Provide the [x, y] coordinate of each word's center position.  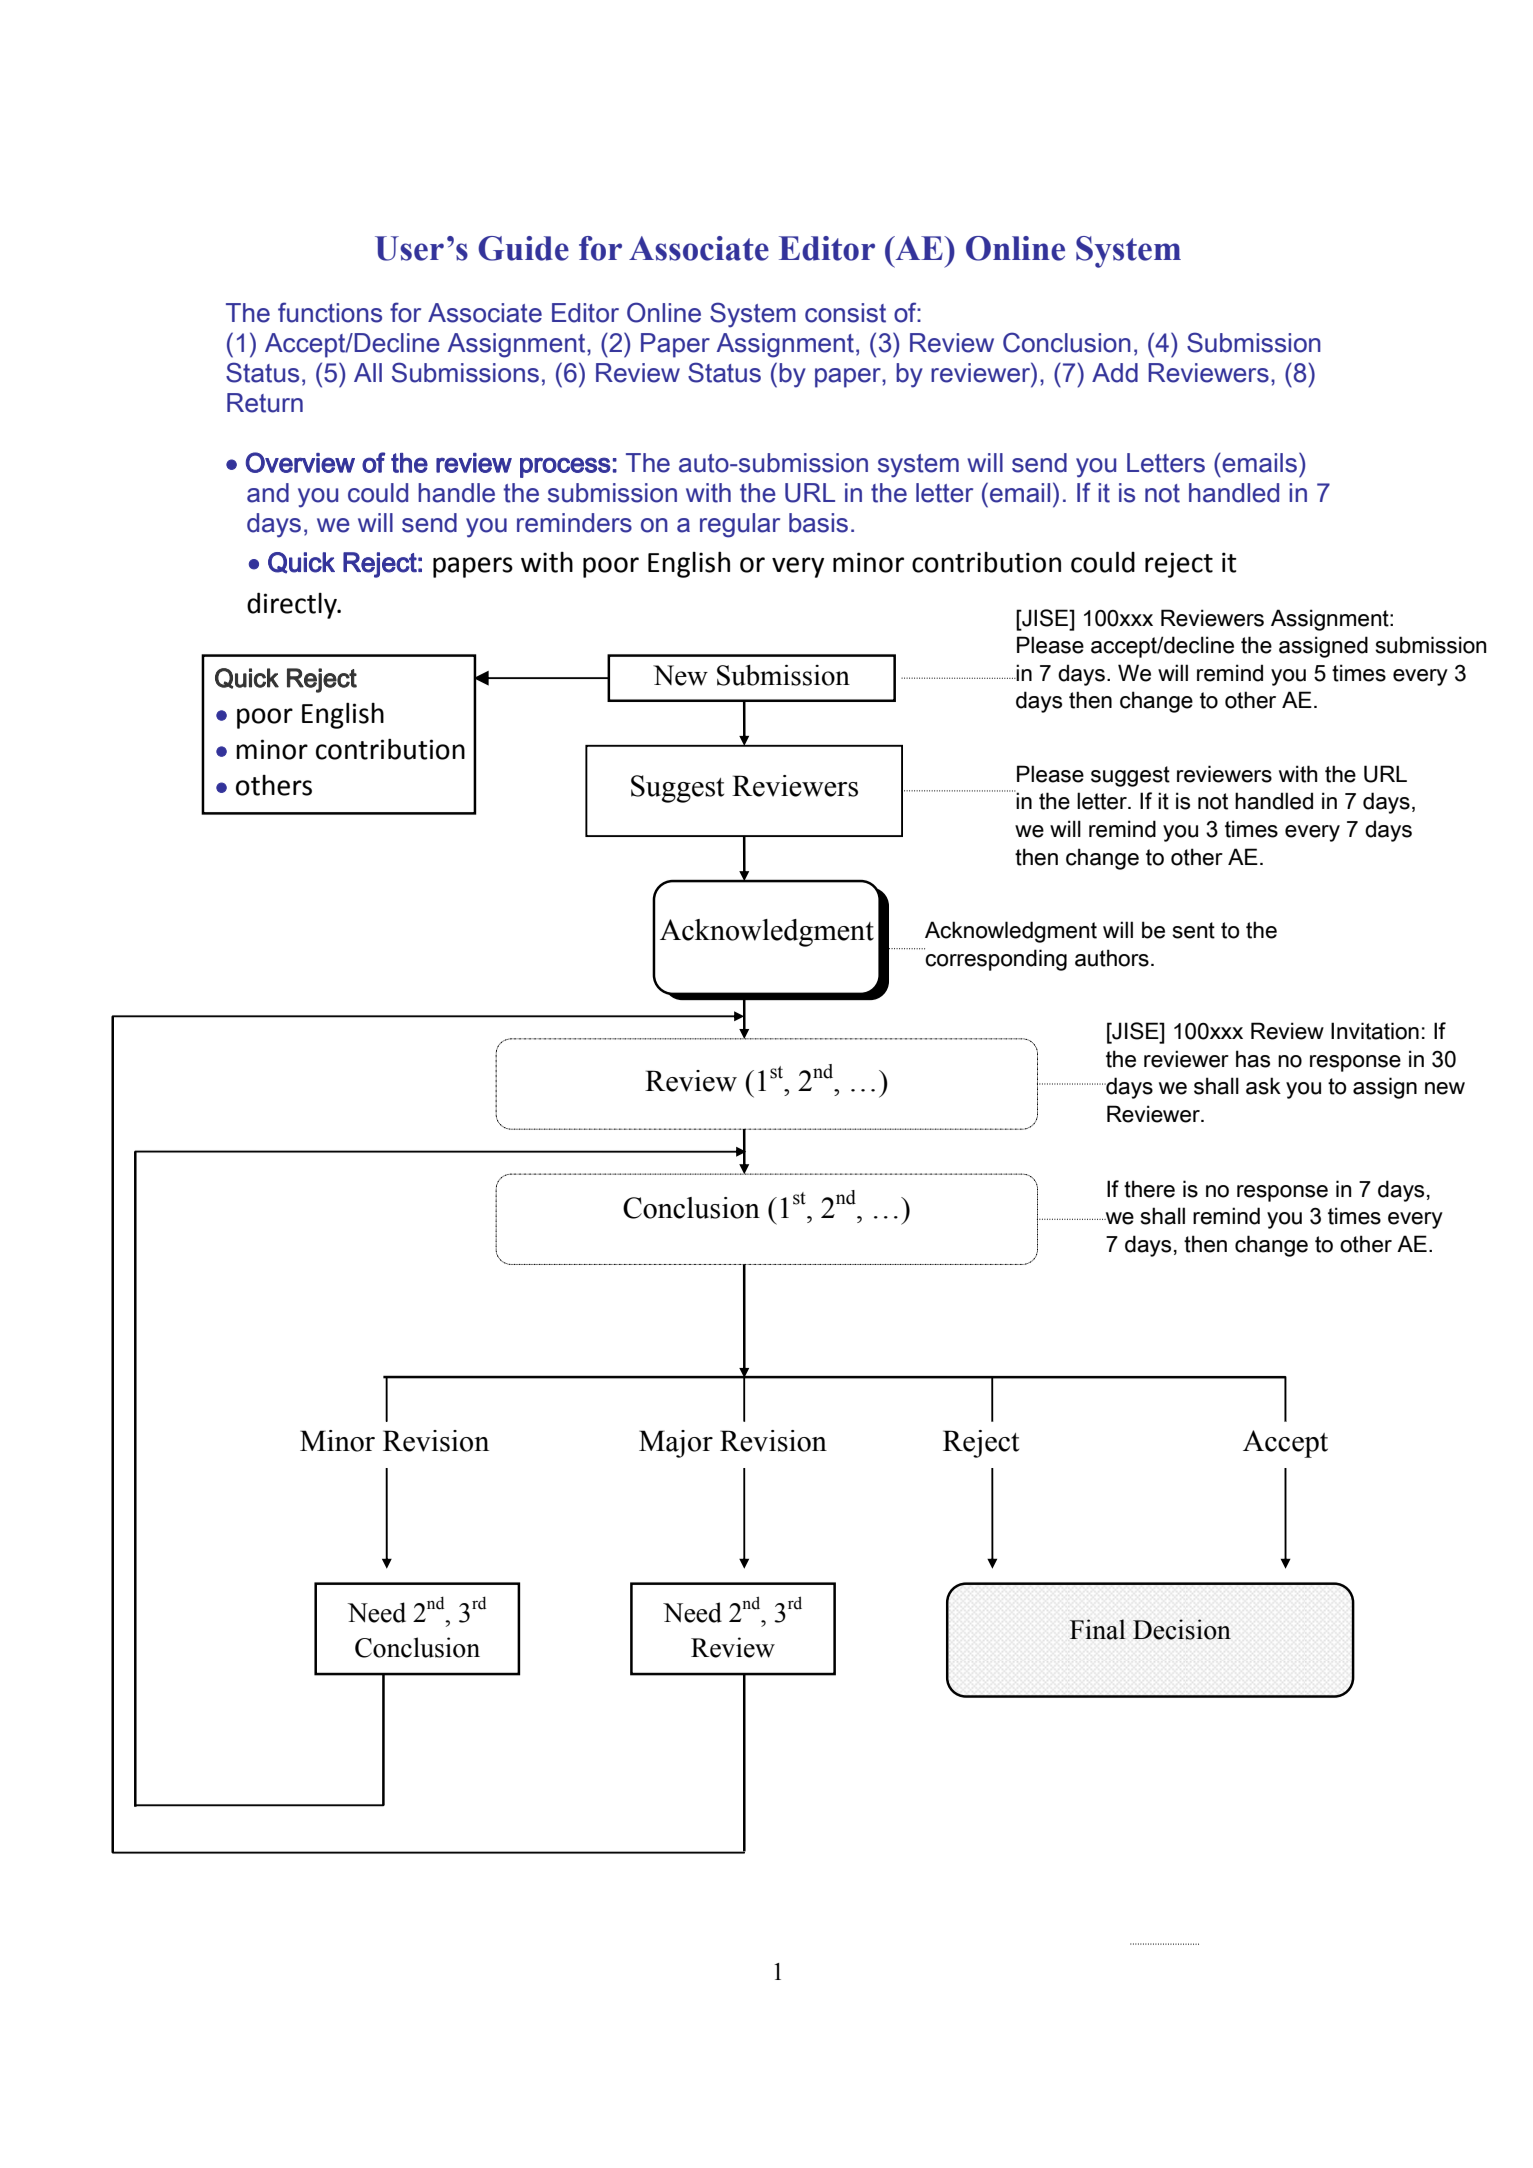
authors [1112, 958]
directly [293, 605]
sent [1193, 930]
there [1149, 1189]
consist [845, 313]
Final [1098, 1629]
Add [1115, 373]
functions [330, 312]
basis [818, 523]
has [1253, 1059]
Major [676, 1444]
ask [1263, 1086]
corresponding [995, 959]
